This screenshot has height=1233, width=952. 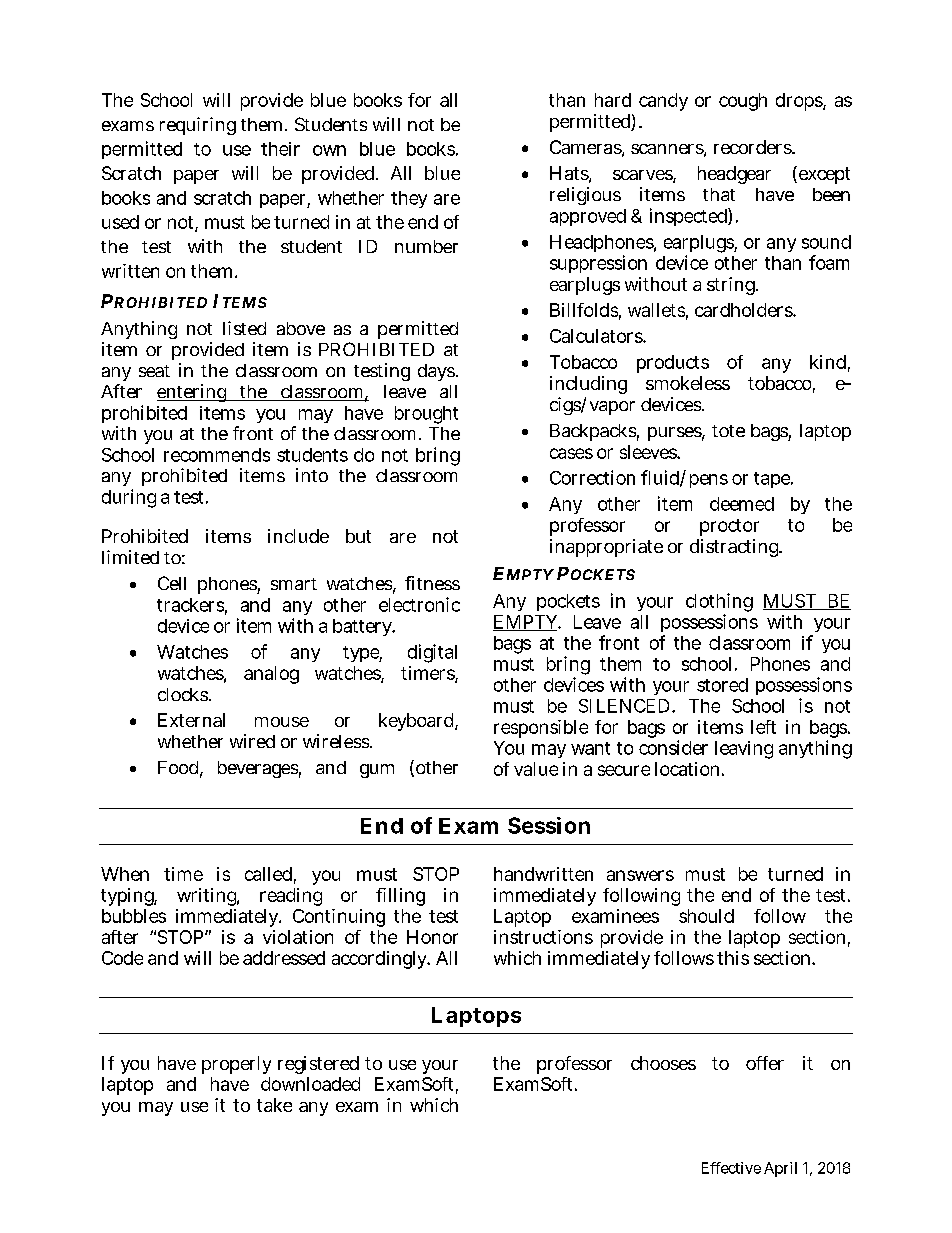 I want to click on Effective, so click(x=731, y=1168).
